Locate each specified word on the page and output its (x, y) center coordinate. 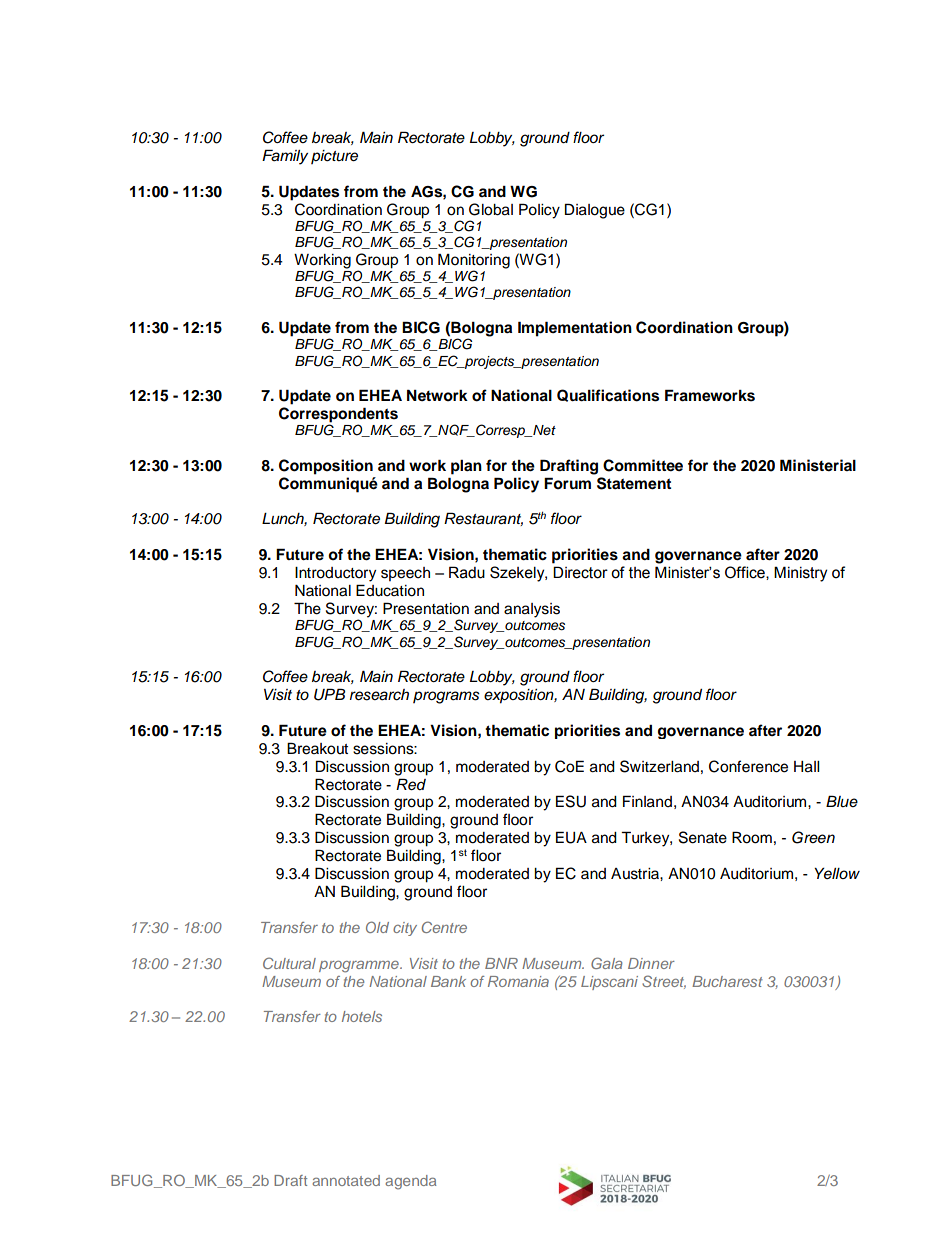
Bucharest (727, 981)
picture (334, 157)
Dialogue (595, 211)
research (379, 695)
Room (752, 837)
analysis (532, 610)
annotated (346, 1180)
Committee (643, 465)
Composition (326, 467)
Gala (606, 963)
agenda (410, 1182)
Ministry (800, 574)
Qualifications (608, 395)
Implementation (575, 329)
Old (377, 927)
